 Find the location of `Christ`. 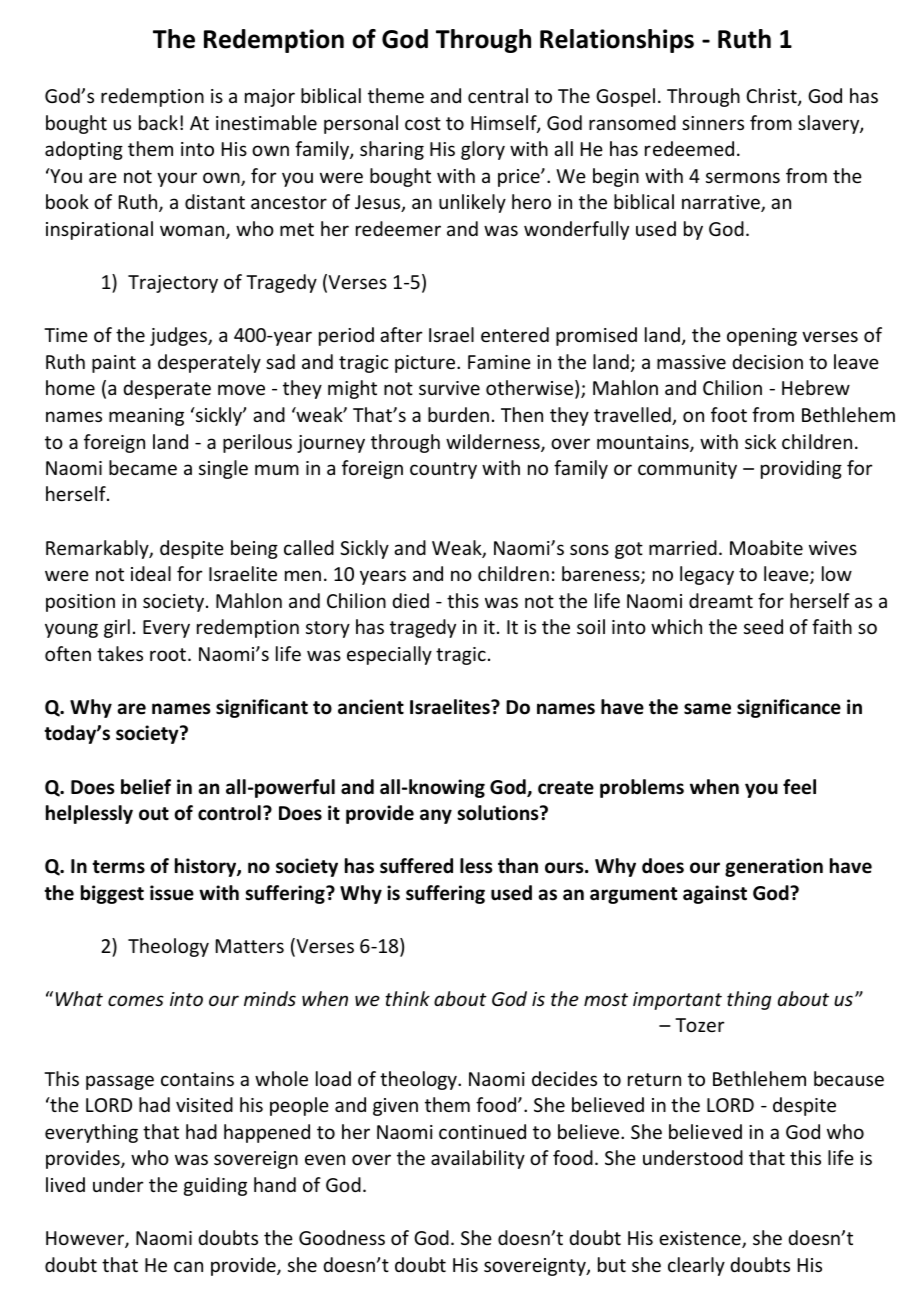

Christ is located at coordinates (772, 97).
